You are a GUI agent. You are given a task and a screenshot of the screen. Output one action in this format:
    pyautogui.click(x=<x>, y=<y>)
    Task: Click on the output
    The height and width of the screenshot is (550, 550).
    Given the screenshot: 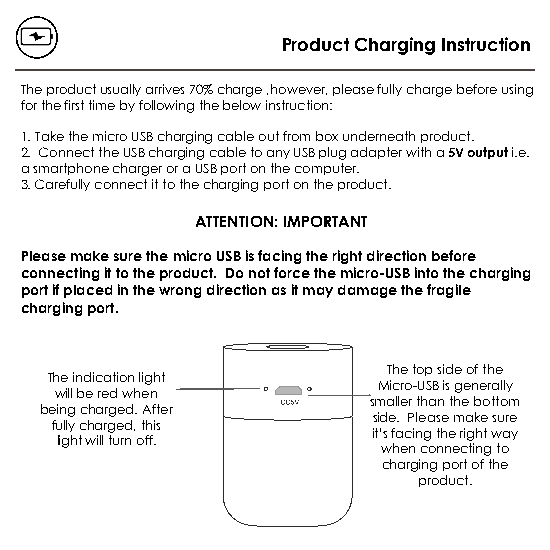 What is the action you would take?
    pyautogui.click(x=488, y=153)
